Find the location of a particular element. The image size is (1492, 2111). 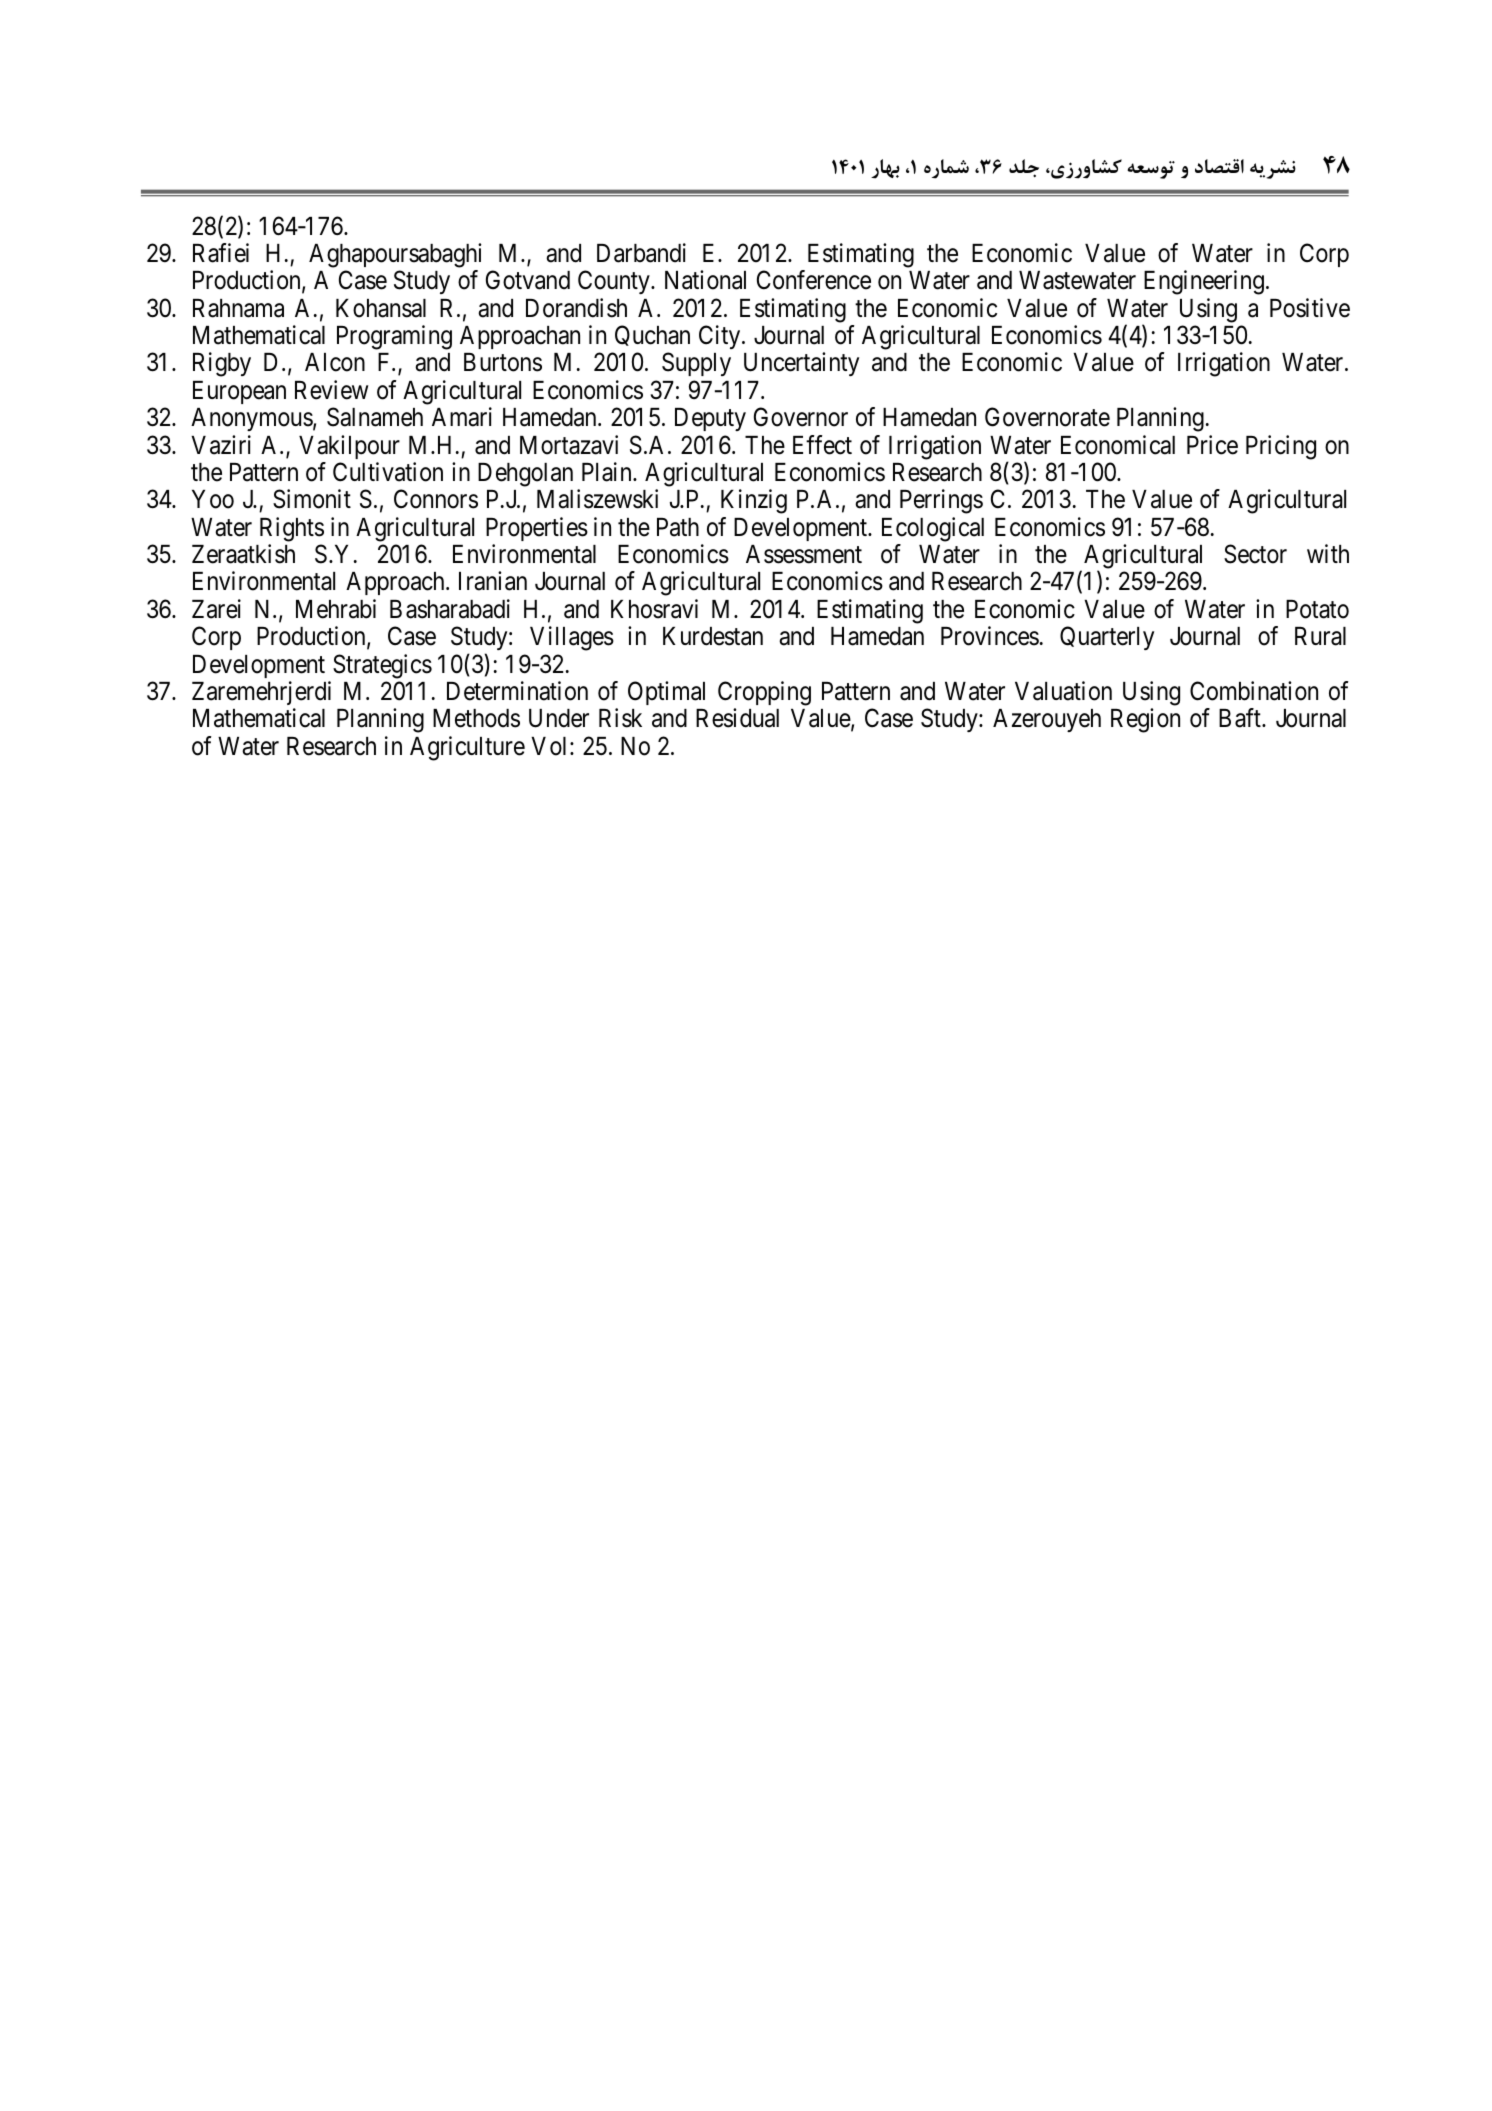

Rights is located at coordinates (292, 529).
